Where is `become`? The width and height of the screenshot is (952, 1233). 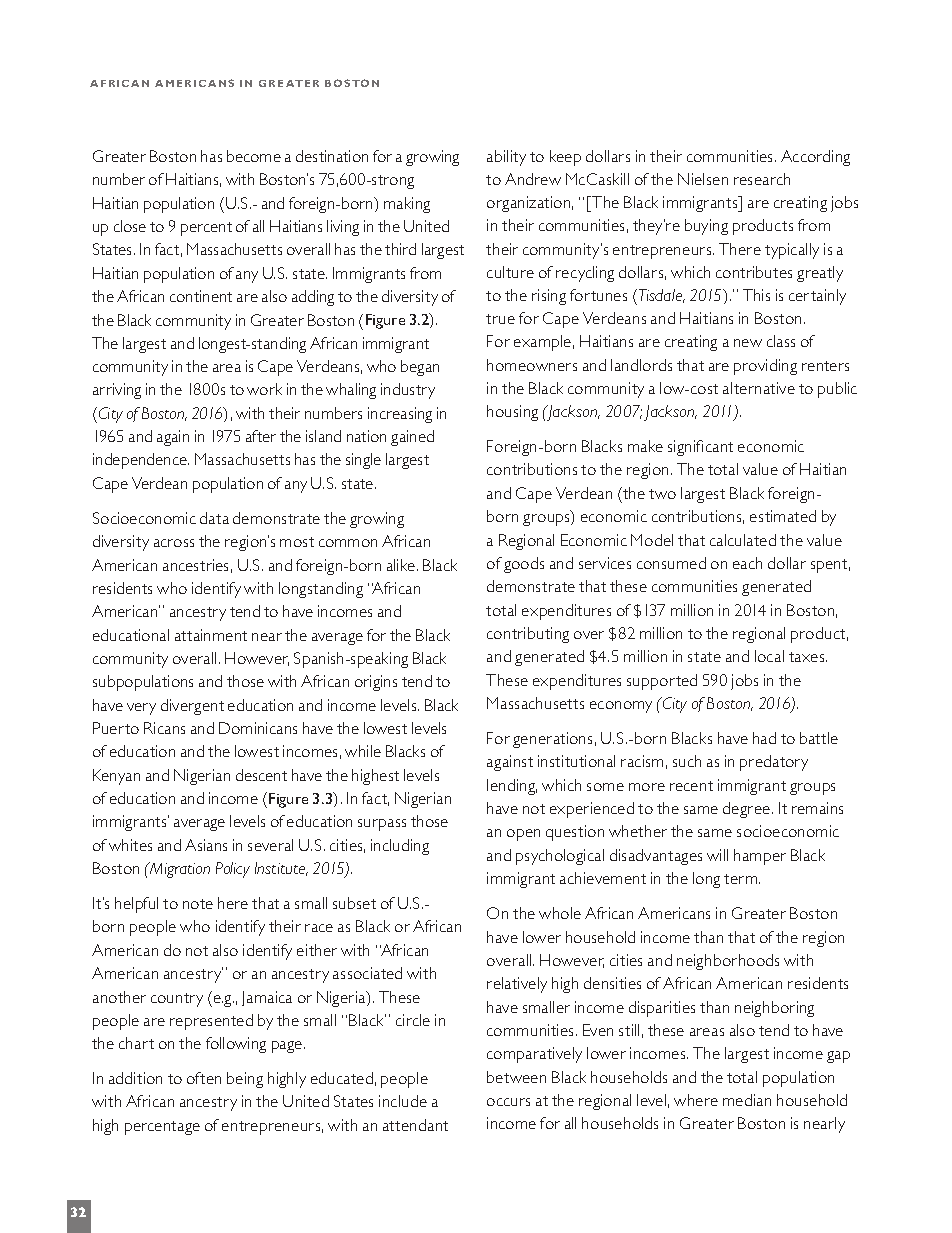
become is located at coordinates (254, 156).
